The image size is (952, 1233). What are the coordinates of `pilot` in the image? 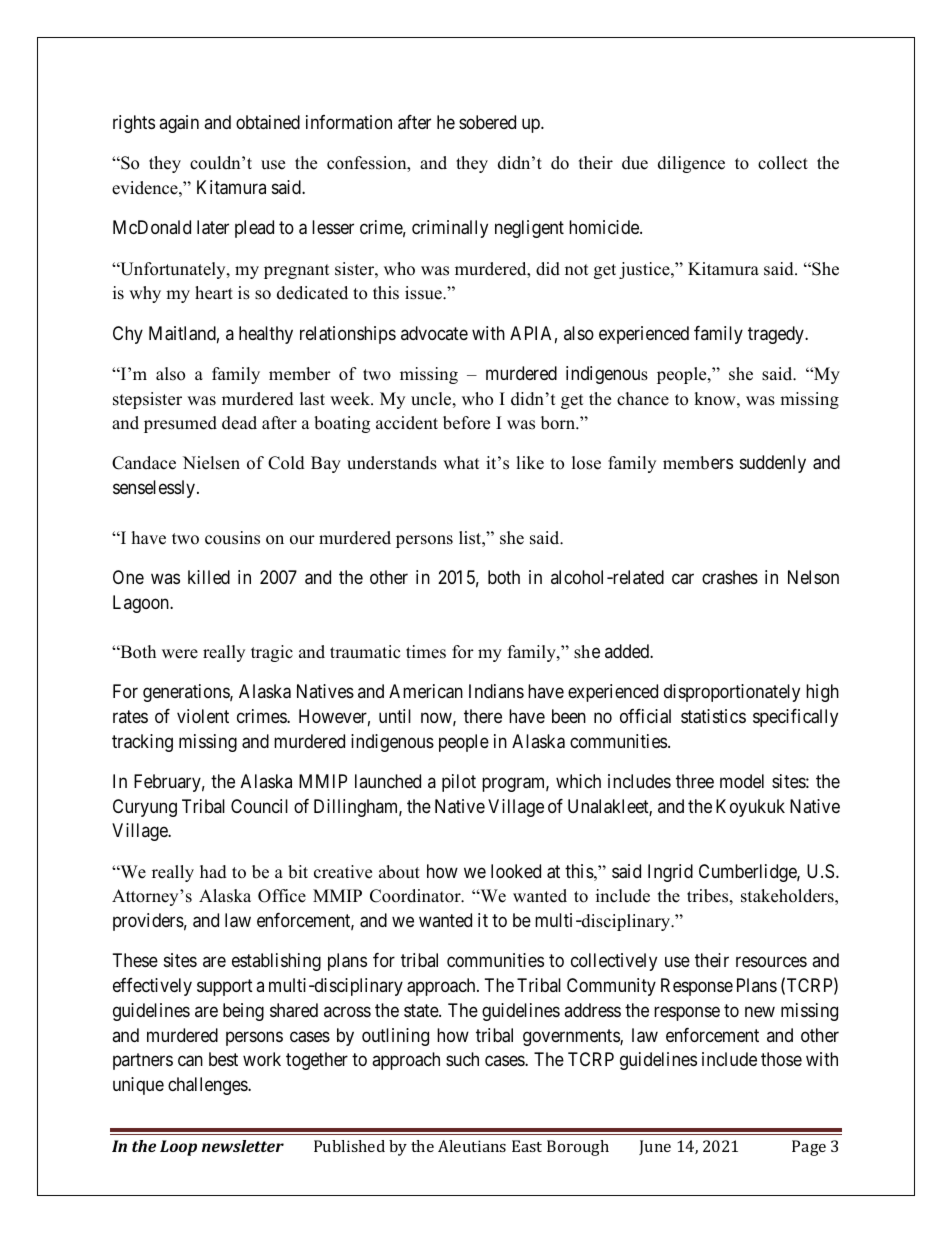 It's located at (459, 783).
